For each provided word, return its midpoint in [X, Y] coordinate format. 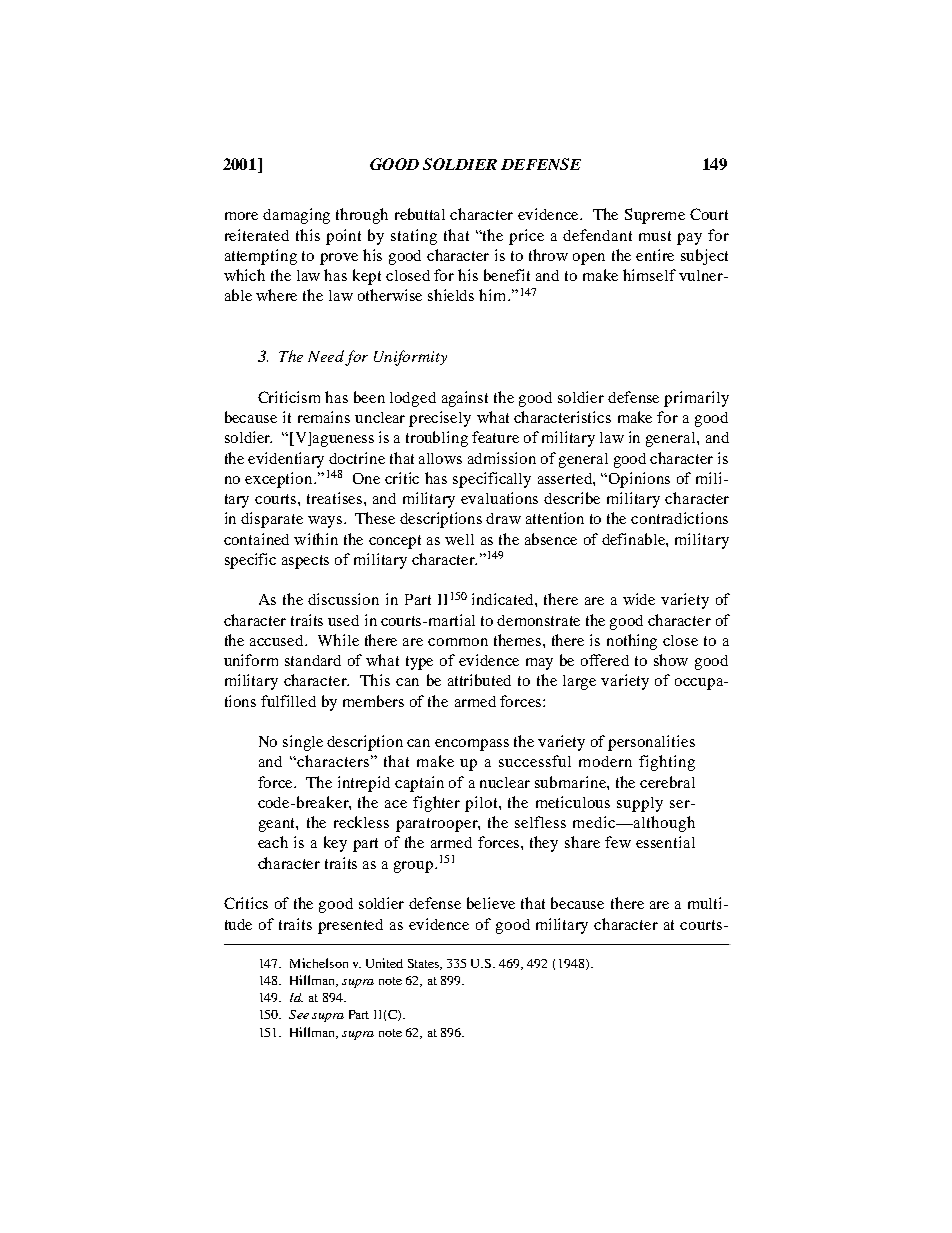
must [655, 236]
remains [324, 417]
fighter [436, 804]
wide [639, 599]
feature [495, 437]
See [299, 1014]
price [526, 237]
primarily [696, 399]
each [273, 842]
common [458, 642]
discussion [343, 599]
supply [640, 804]
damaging [296, 216]
